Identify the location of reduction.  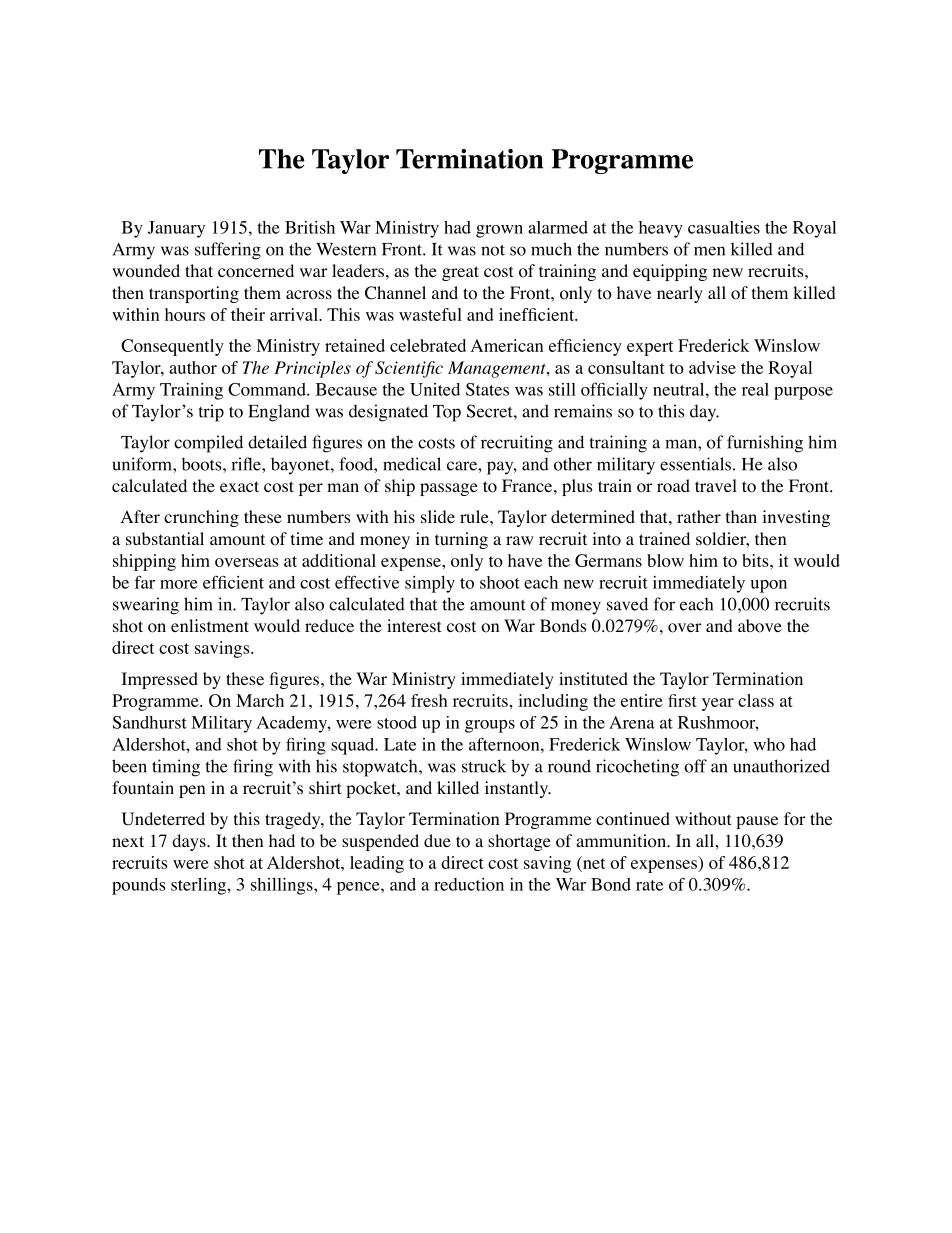
(469, 884).
